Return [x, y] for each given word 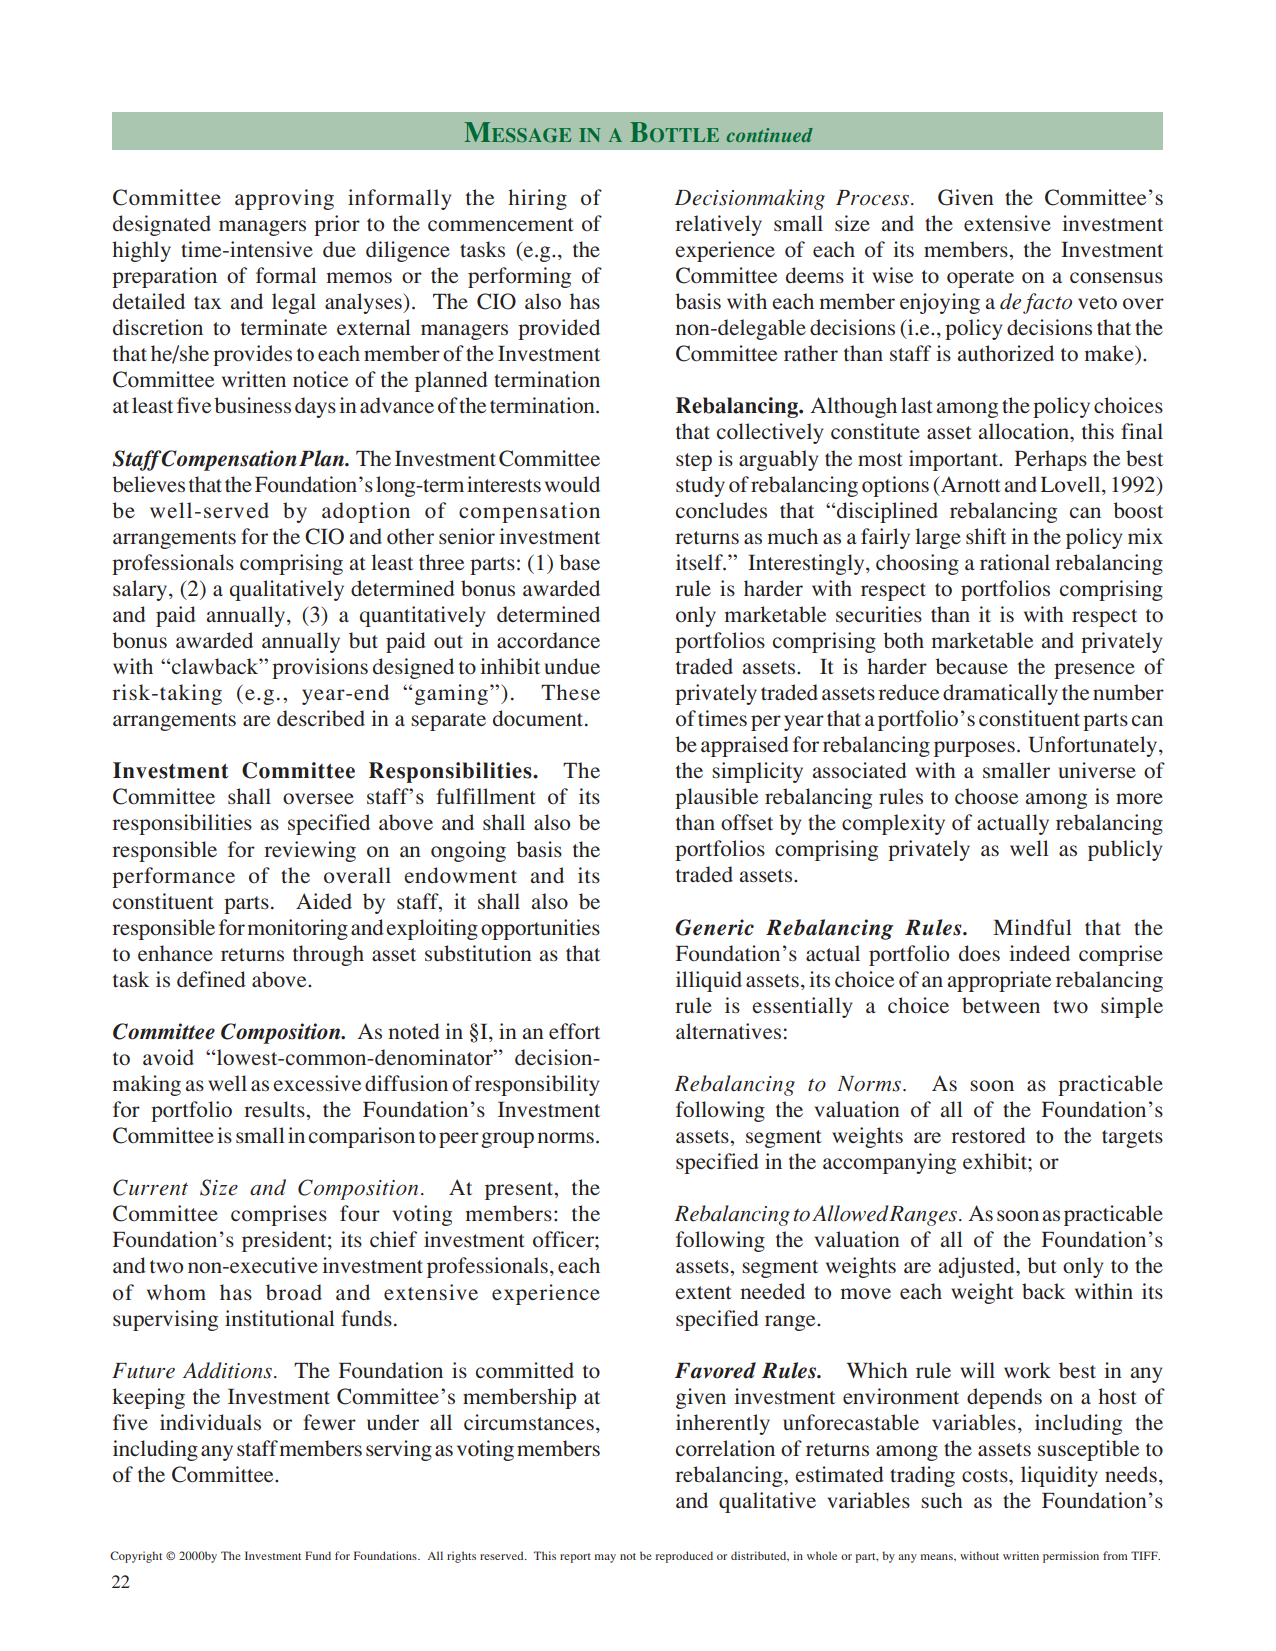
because [971, 666]
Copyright [136, 1557]
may [605, 1558]
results [274, 1109]
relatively [718, 225]
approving [284, 199]
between [1001, 1005]
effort [574, 1031]
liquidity [1059, 1476]
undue [572, 666]
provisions [320, 668]
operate [980, 279]
